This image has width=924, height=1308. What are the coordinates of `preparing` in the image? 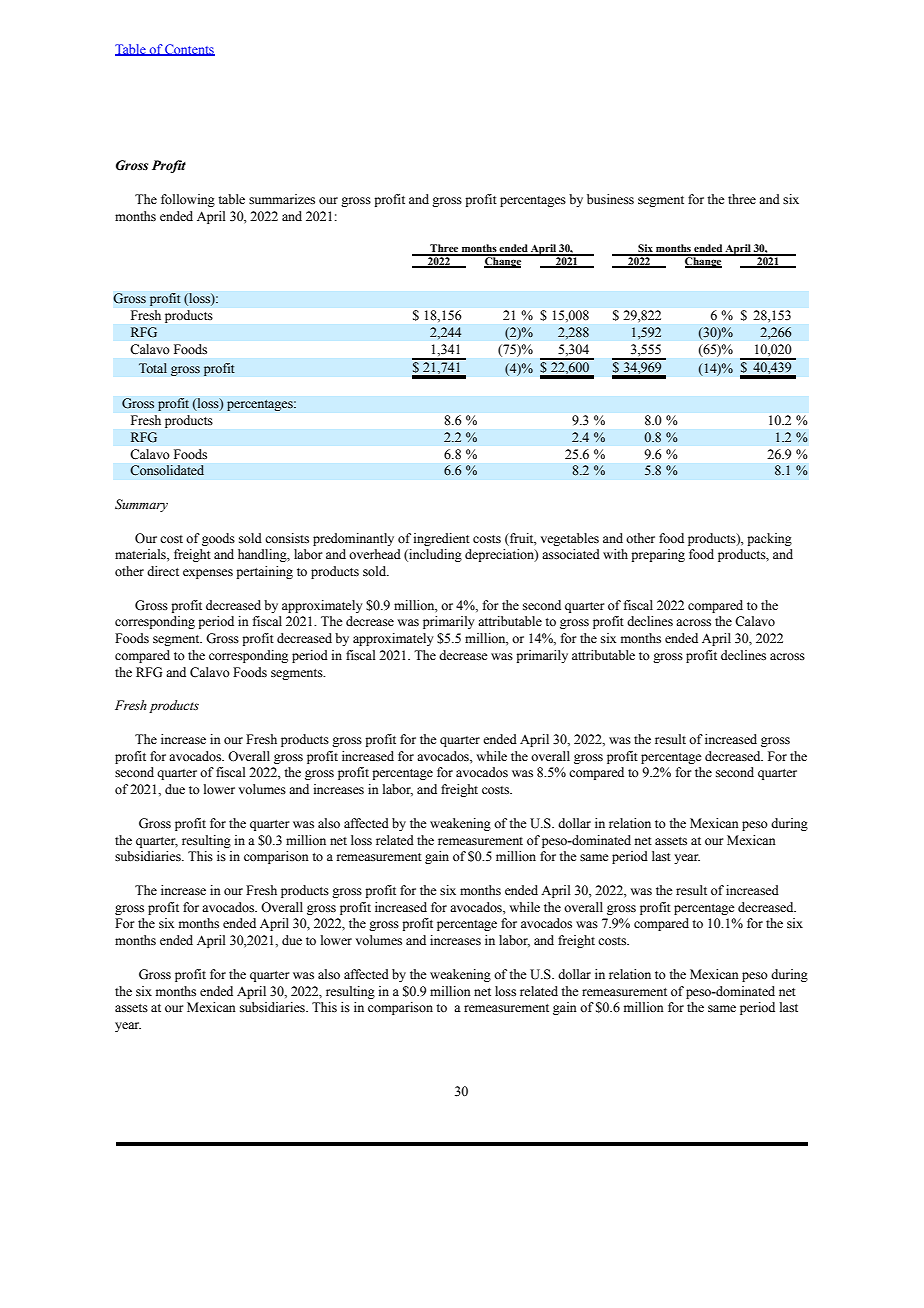 It's located at (658, 555).
